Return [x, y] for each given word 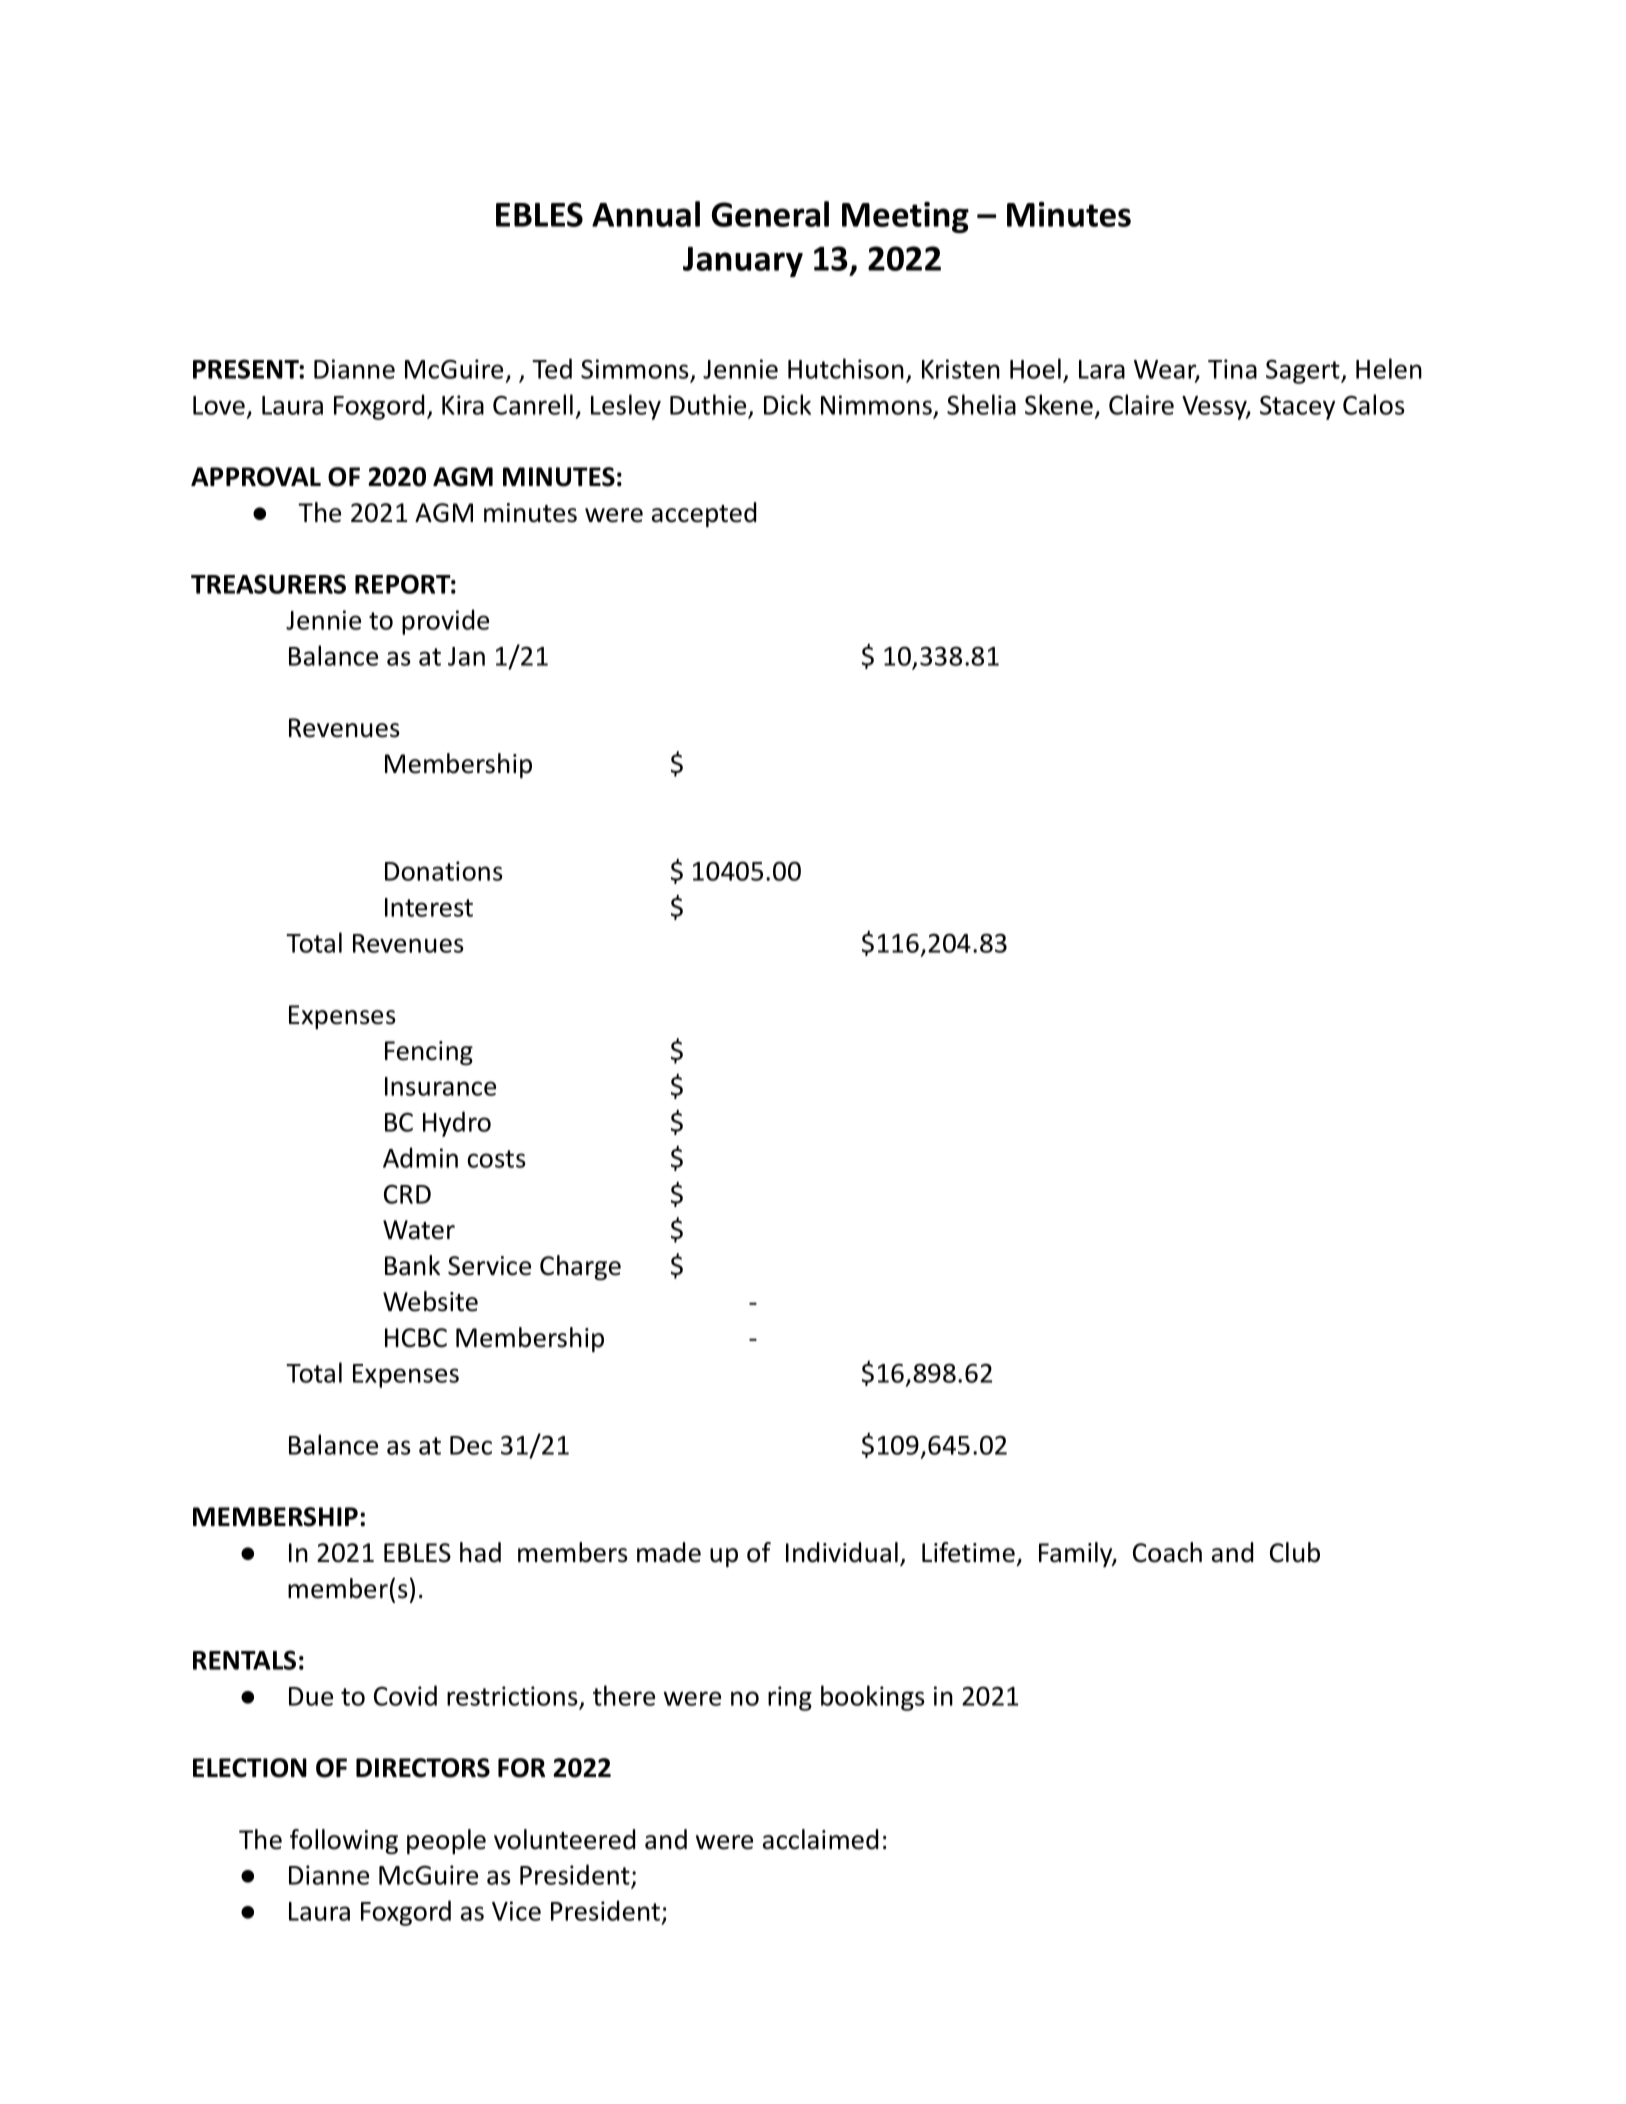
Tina [1232, 369]
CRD [407, 1194]
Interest [429, 907]
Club [1295, 1552]
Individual [842, 1552]
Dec [471, 1445]
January [743, 262]
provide [445, 622]
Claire [1141, 404]
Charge [580, 1268]
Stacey [1297, 407]
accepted [704, 514]
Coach [1167, 1552]
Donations [444, 871]
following [344, 1842]
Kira [463, 405]
